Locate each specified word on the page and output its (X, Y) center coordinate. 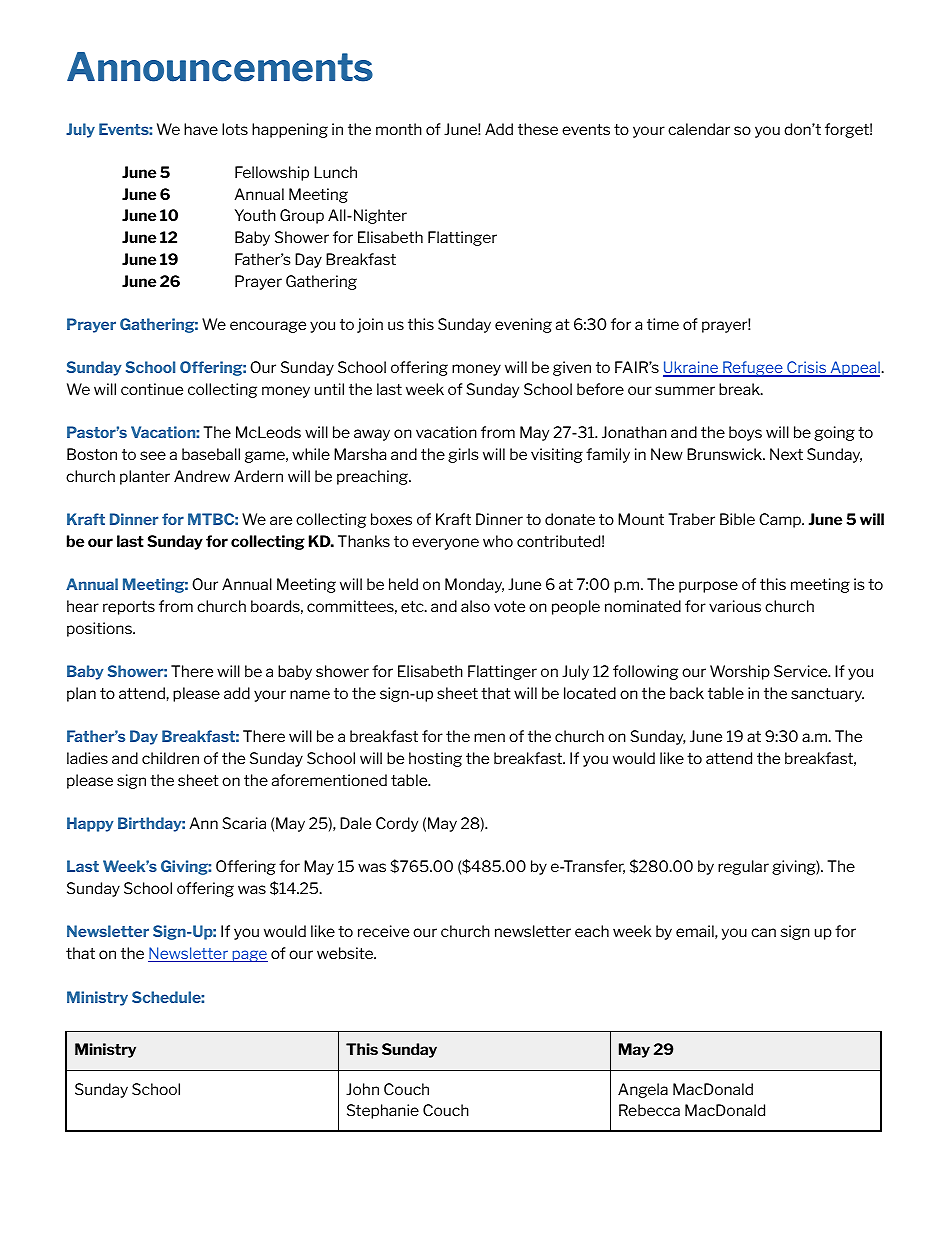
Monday (474, 585)
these (538, 129)
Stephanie (383, 1111)
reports (129, 608)
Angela (643, 1090)
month (399, 129)
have (201, 129)
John (362, 1089)
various (735, 606)
